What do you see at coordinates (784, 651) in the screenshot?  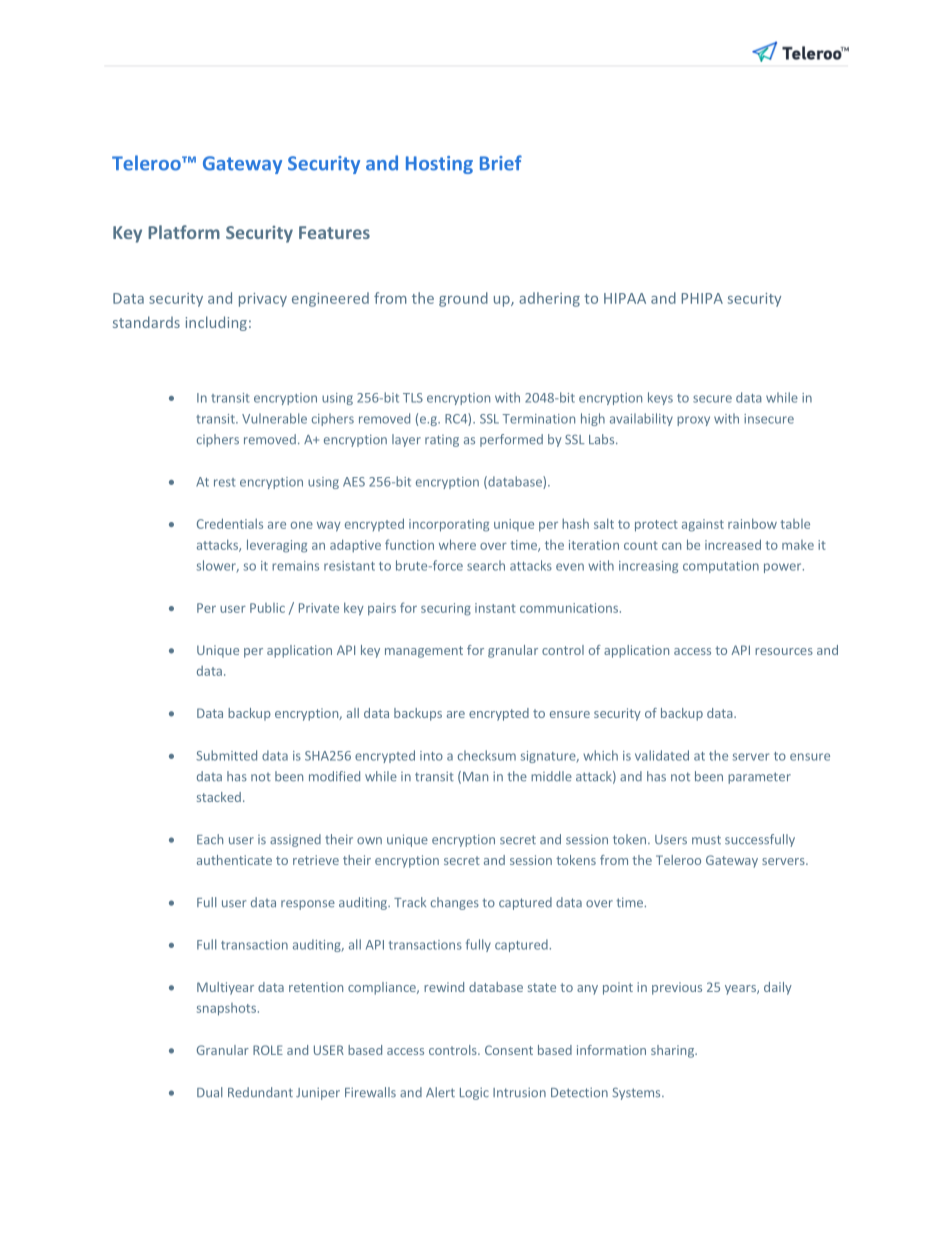 I see `resources` at bounding box center [784, 651].
